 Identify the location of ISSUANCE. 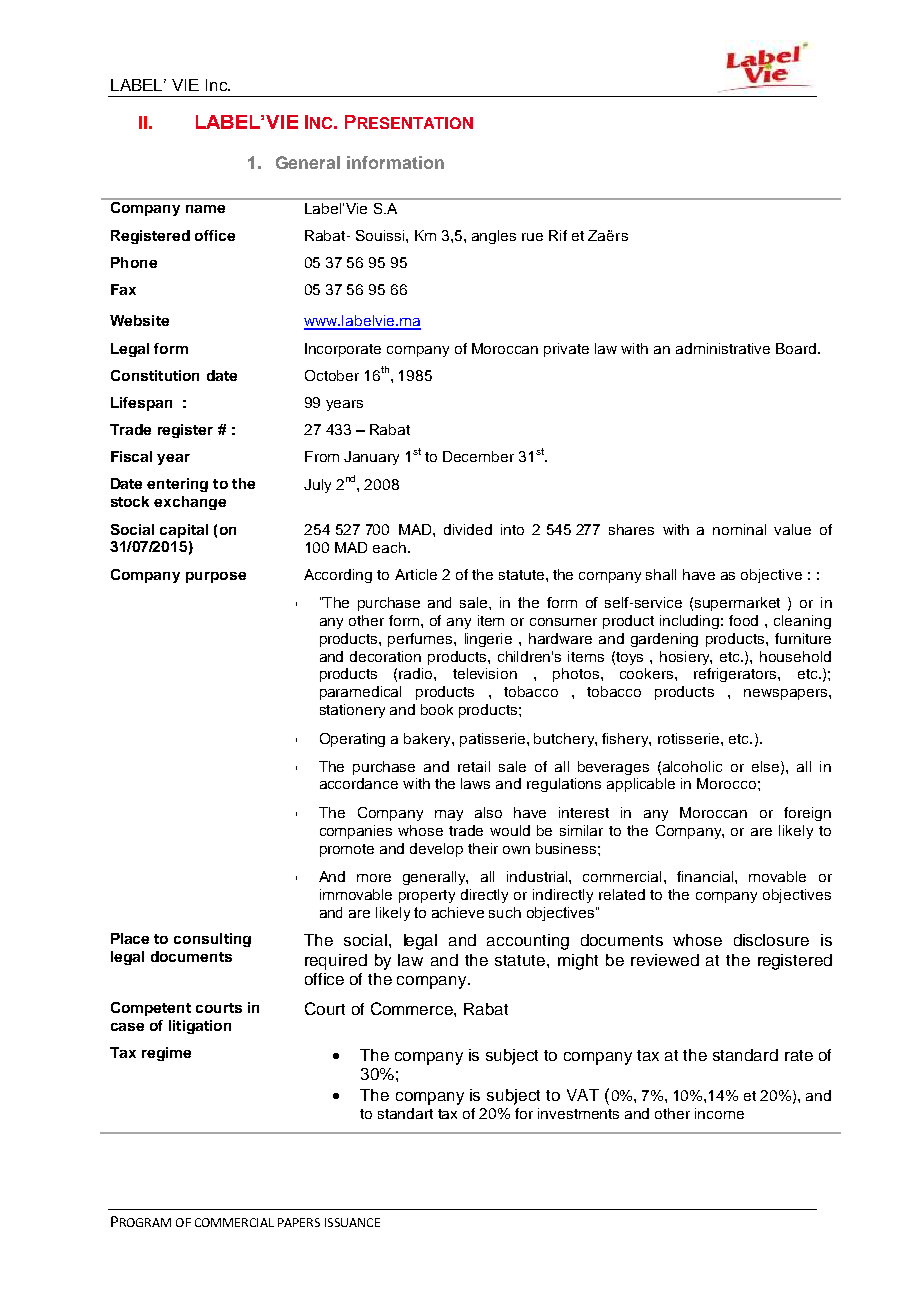
(352, 1222).
